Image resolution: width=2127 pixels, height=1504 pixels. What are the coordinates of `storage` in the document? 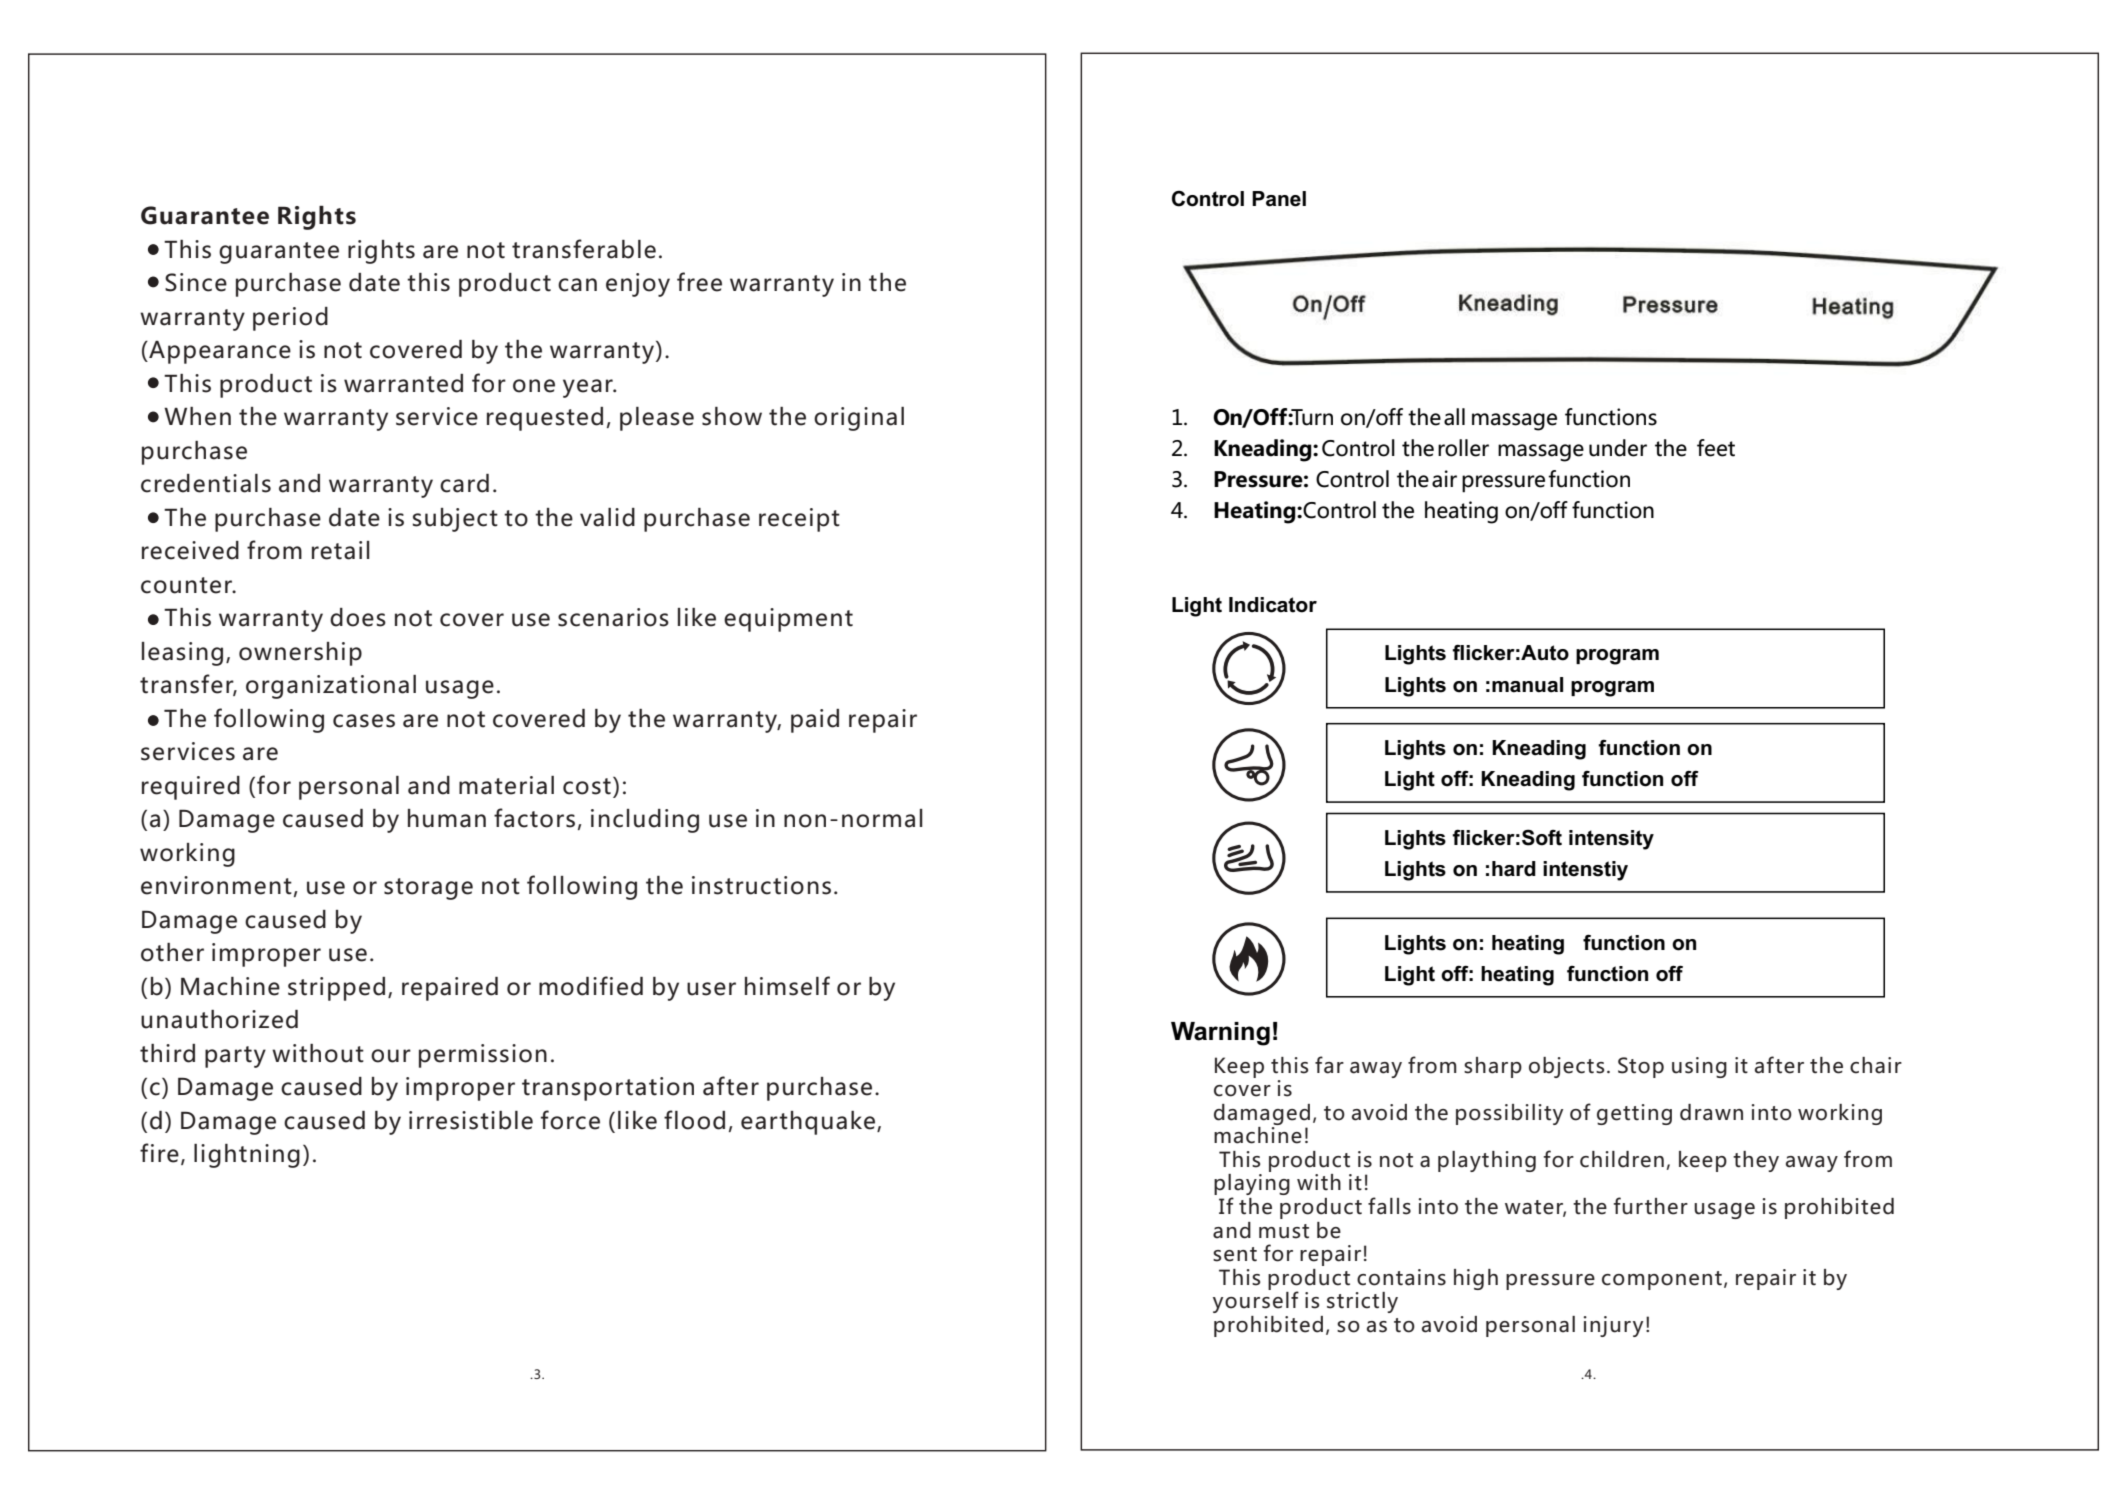 It's located at (428, 889).
